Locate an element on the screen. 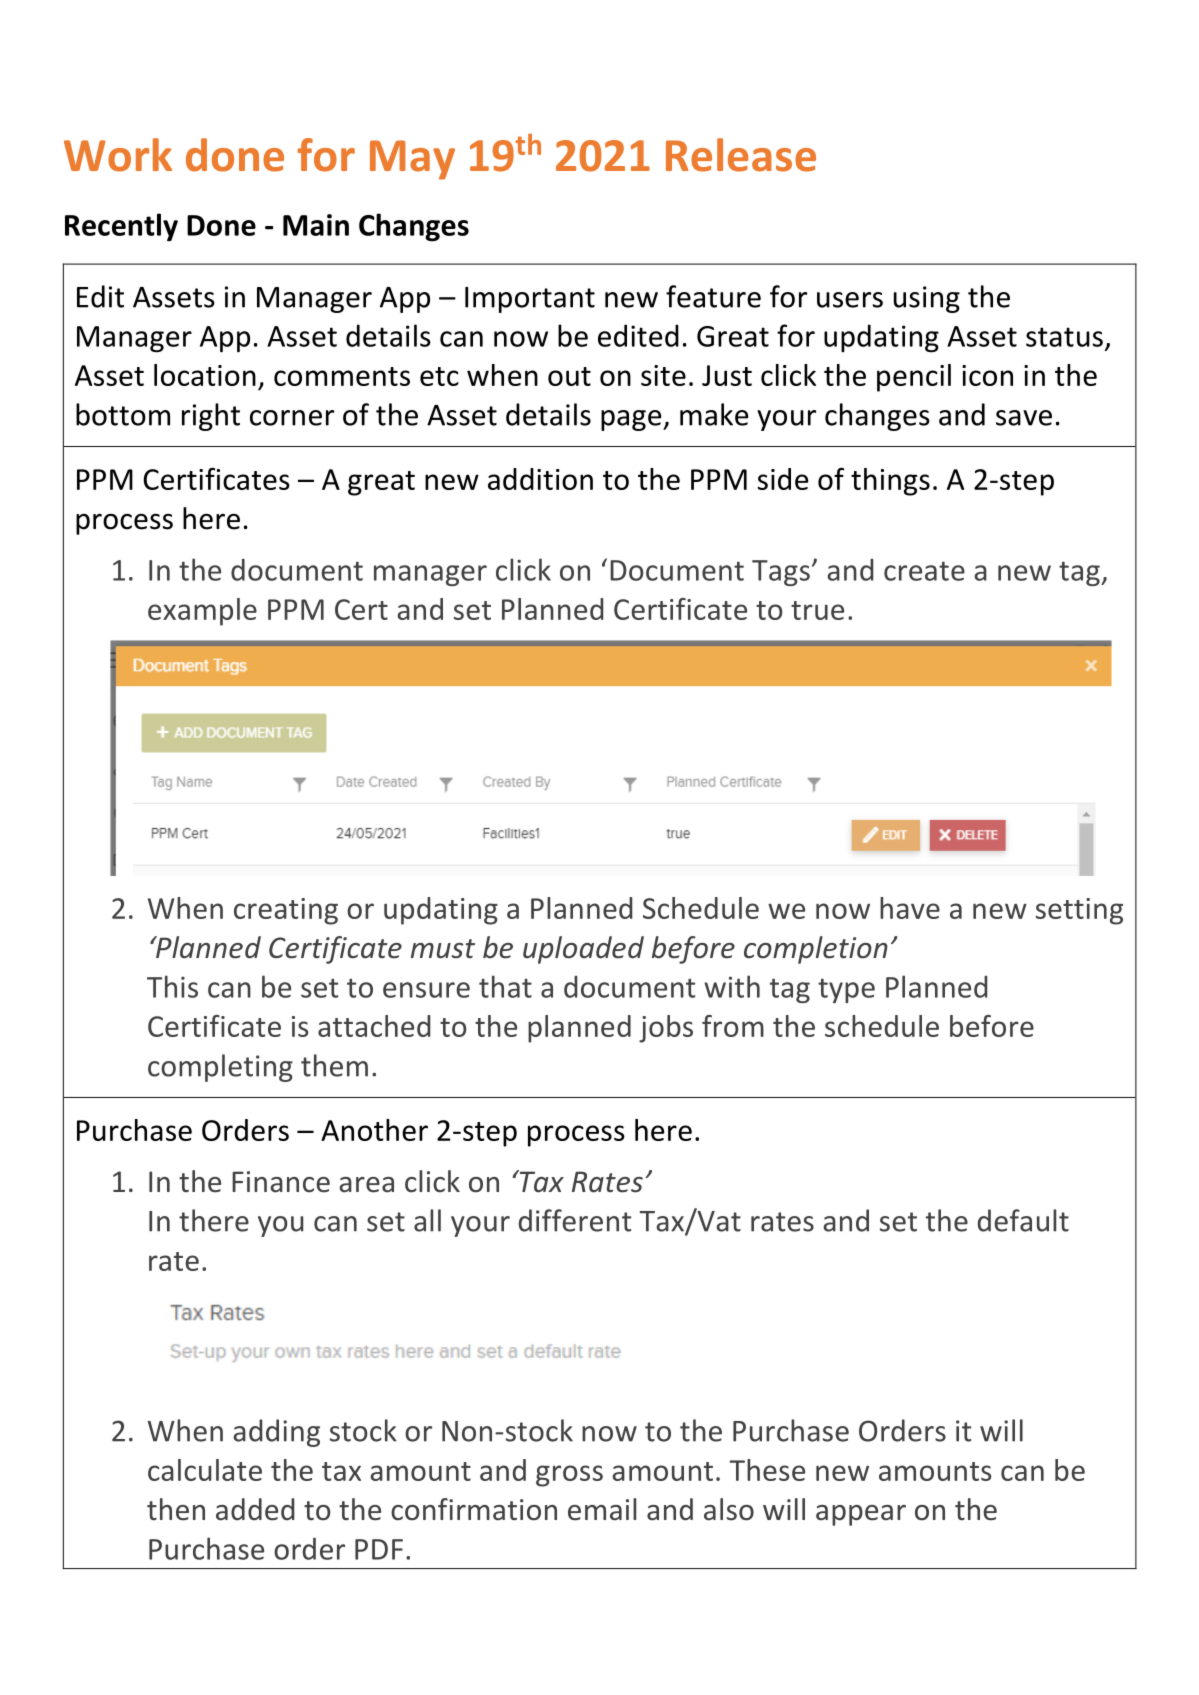 The height and width of the screenshot is (1695, 1199). create is located at coordinates (924, 571).
